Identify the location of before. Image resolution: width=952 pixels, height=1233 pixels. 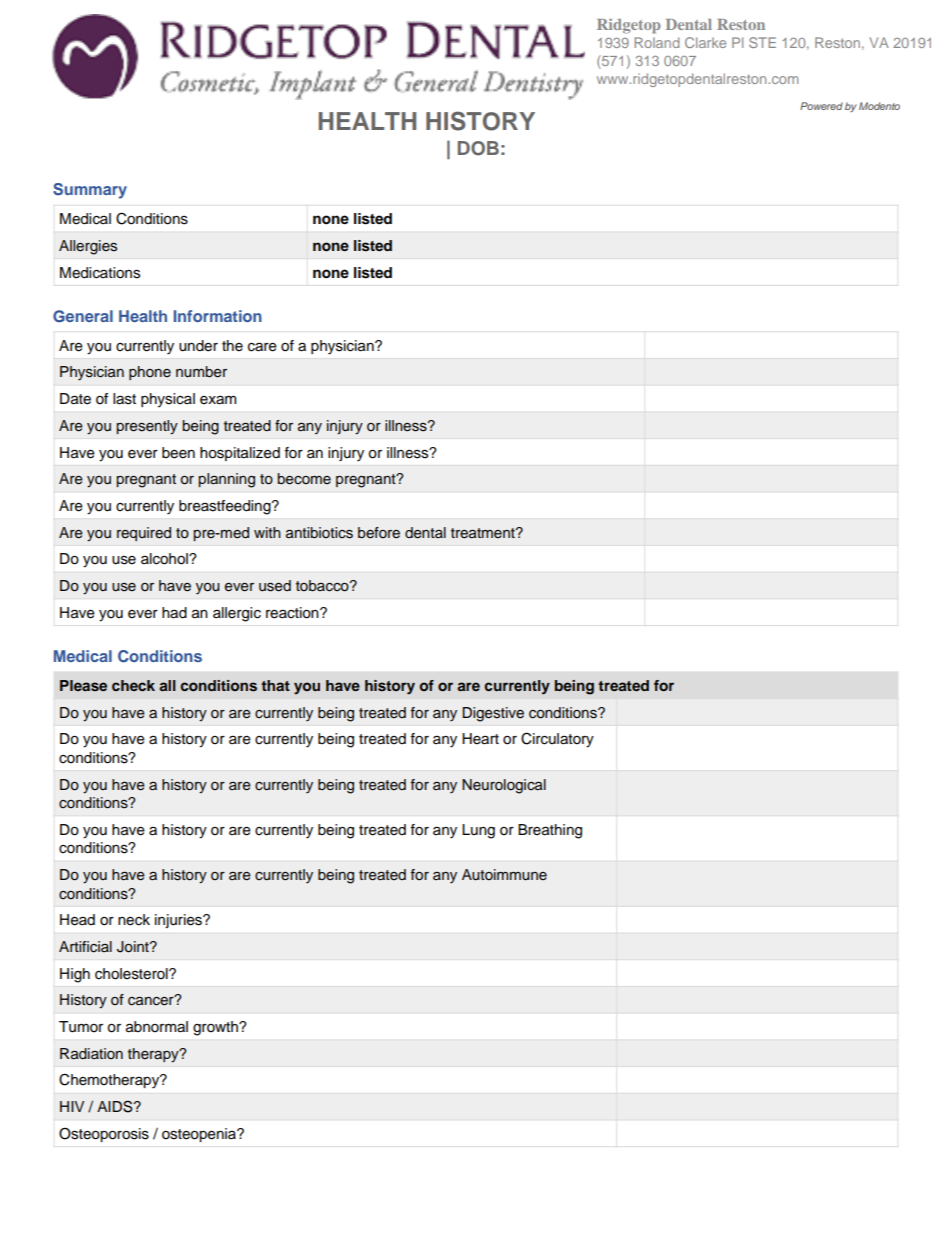
(379, 533).
